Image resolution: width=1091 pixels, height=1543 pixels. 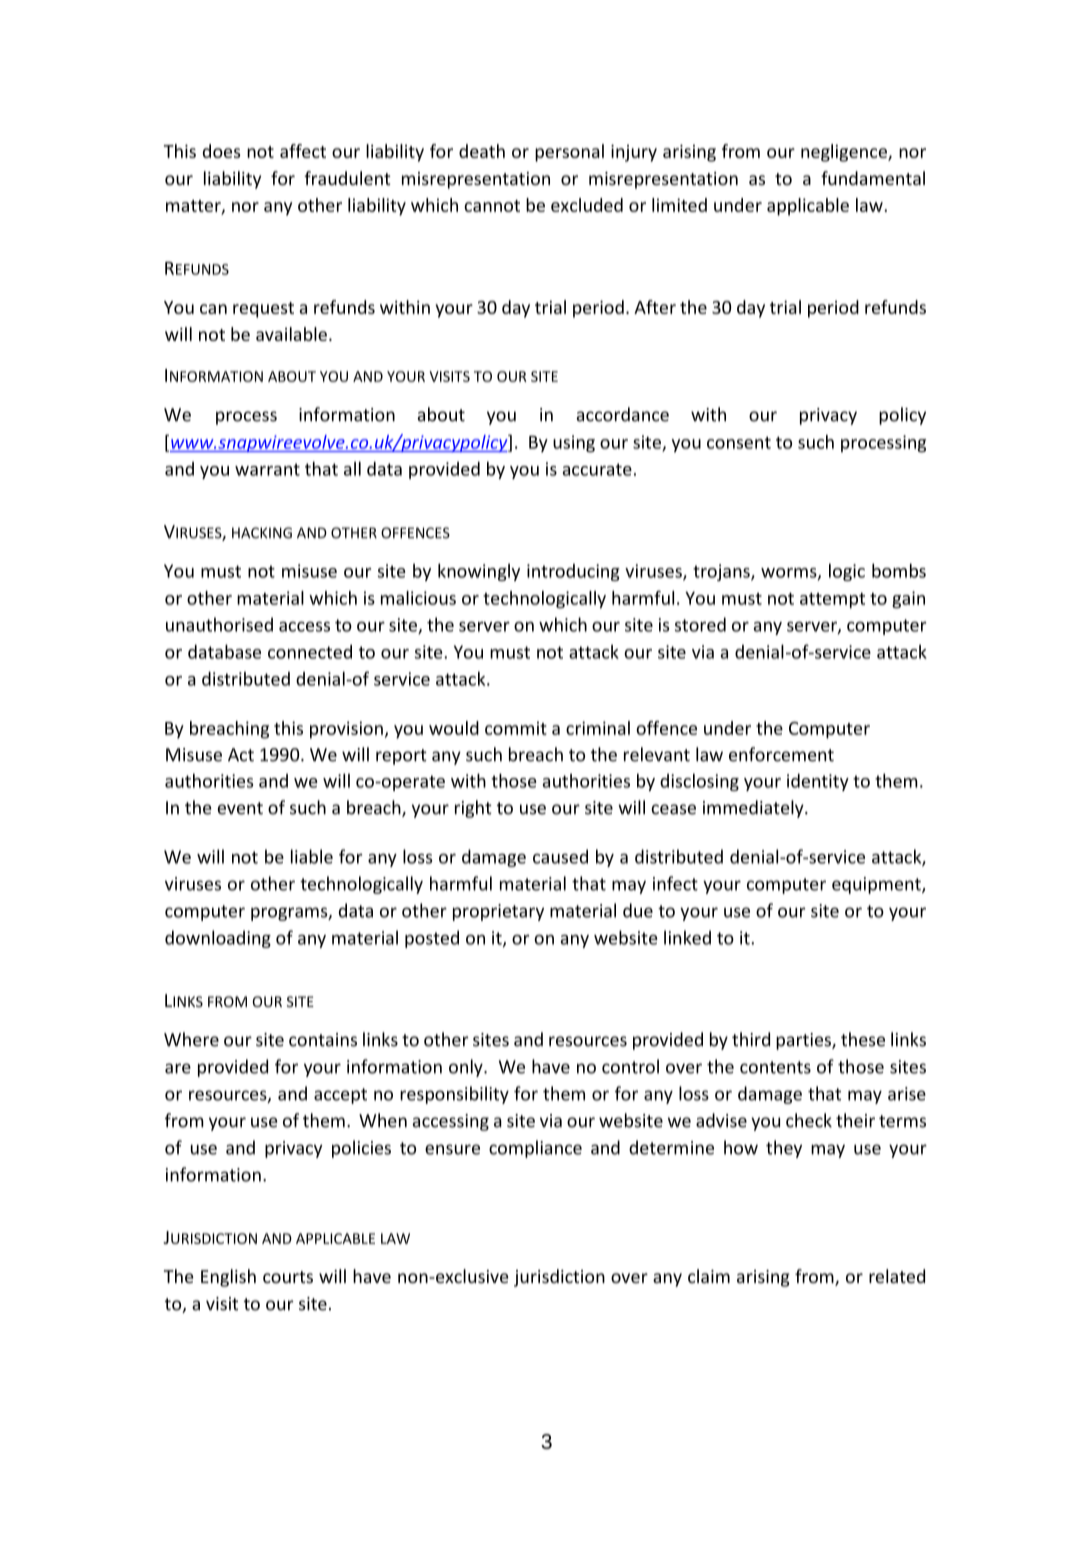 I want to click on using, so click(x=574, y=444).
